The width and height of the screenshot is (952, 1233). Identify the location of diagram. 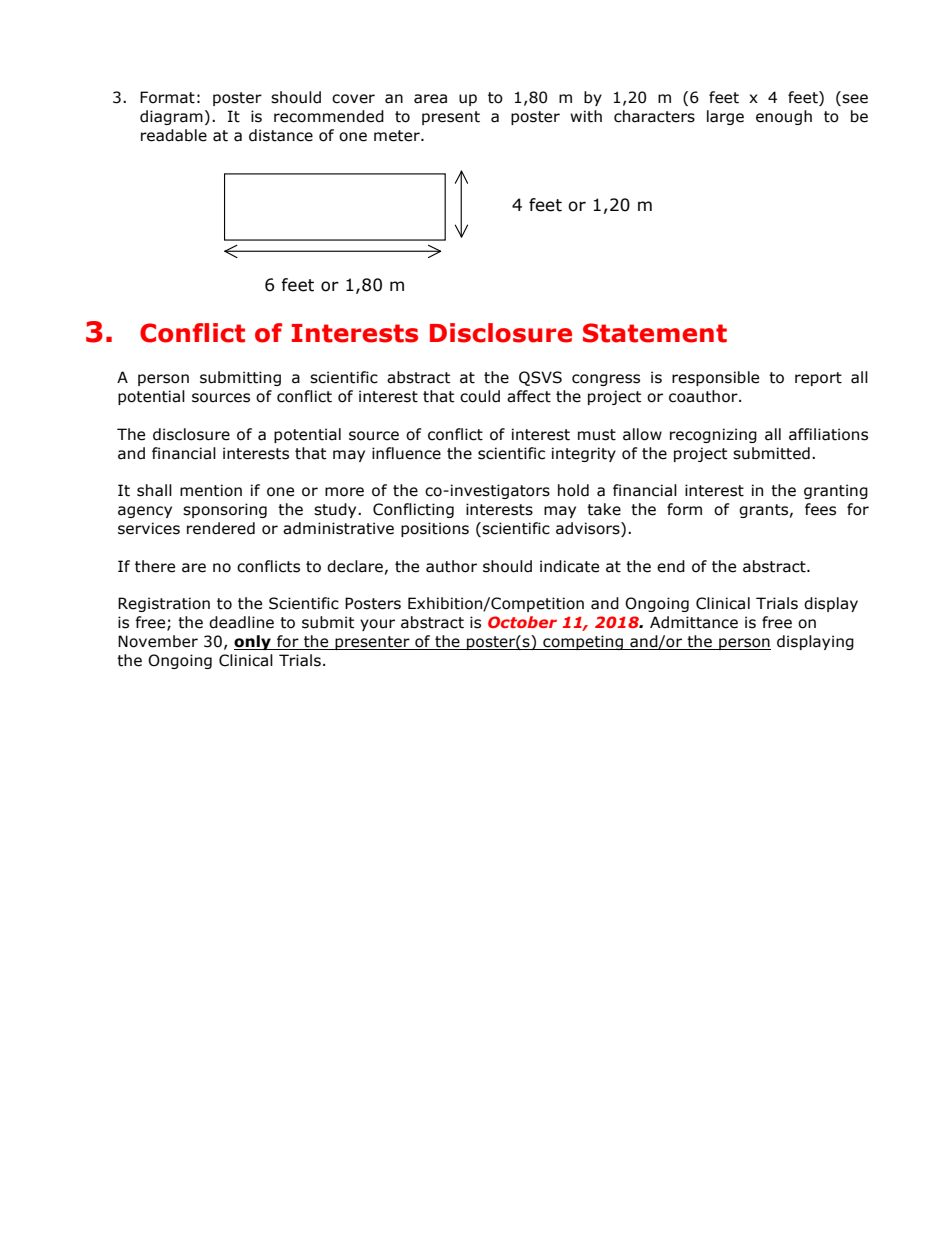
(171, 117).
